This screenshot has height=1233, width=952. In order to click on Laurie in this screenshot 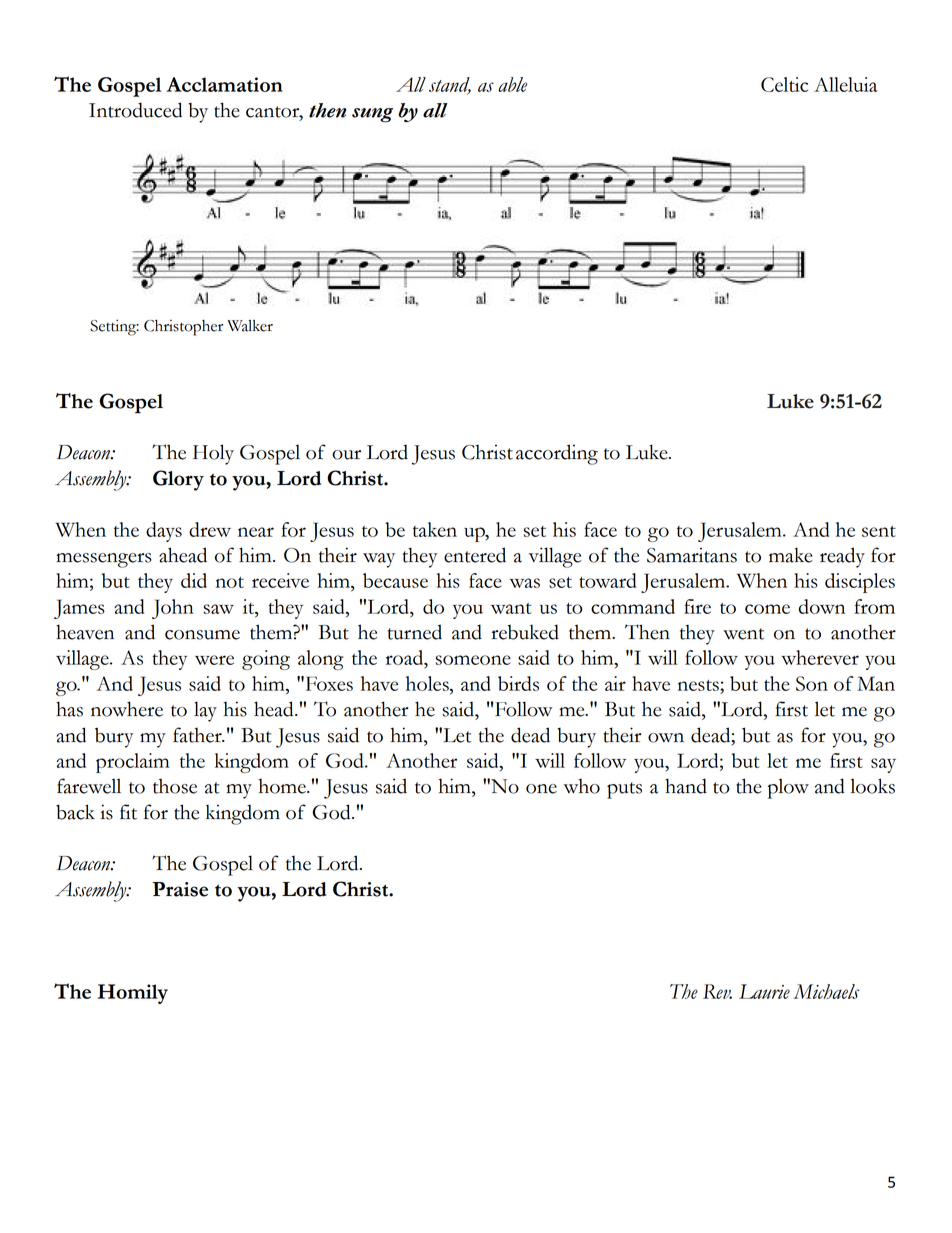, I will do `click(764, 991)`.
